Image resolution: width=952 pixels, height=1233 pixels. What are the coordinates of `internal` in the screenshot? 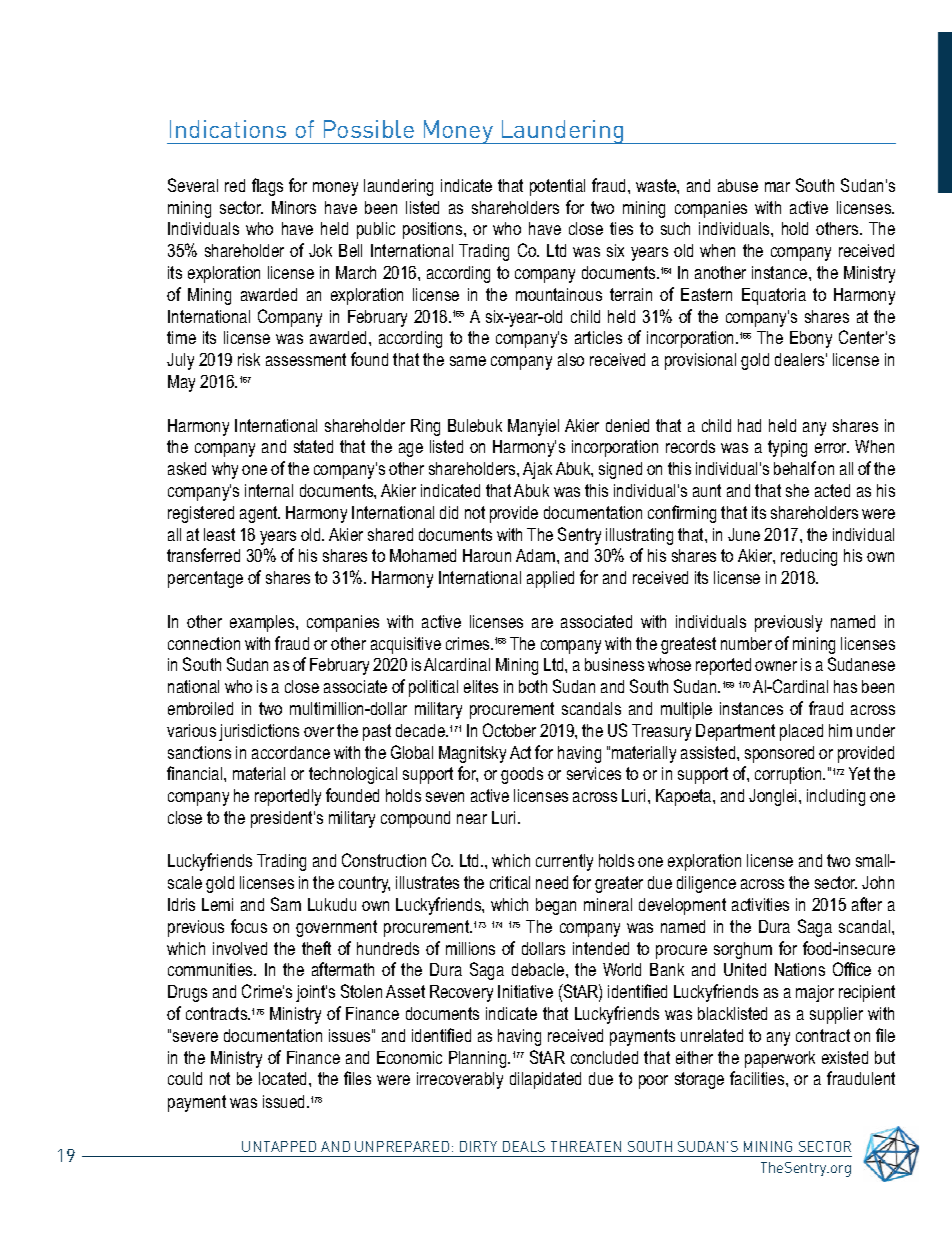 It's located at (269, 490).
